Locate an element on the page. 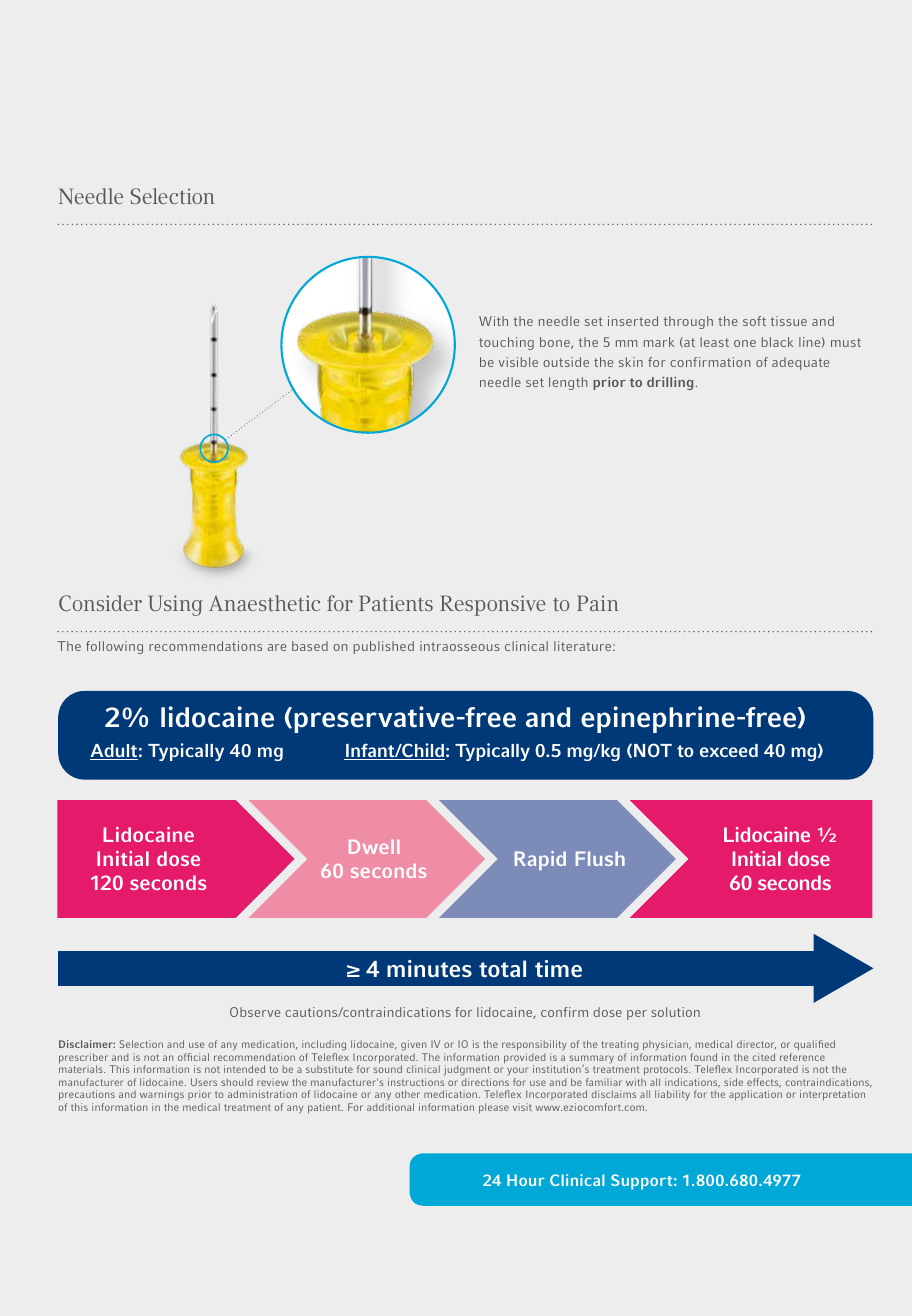 This document has height=1316, width=912. warnings is located at coordinates (162, 1097).
